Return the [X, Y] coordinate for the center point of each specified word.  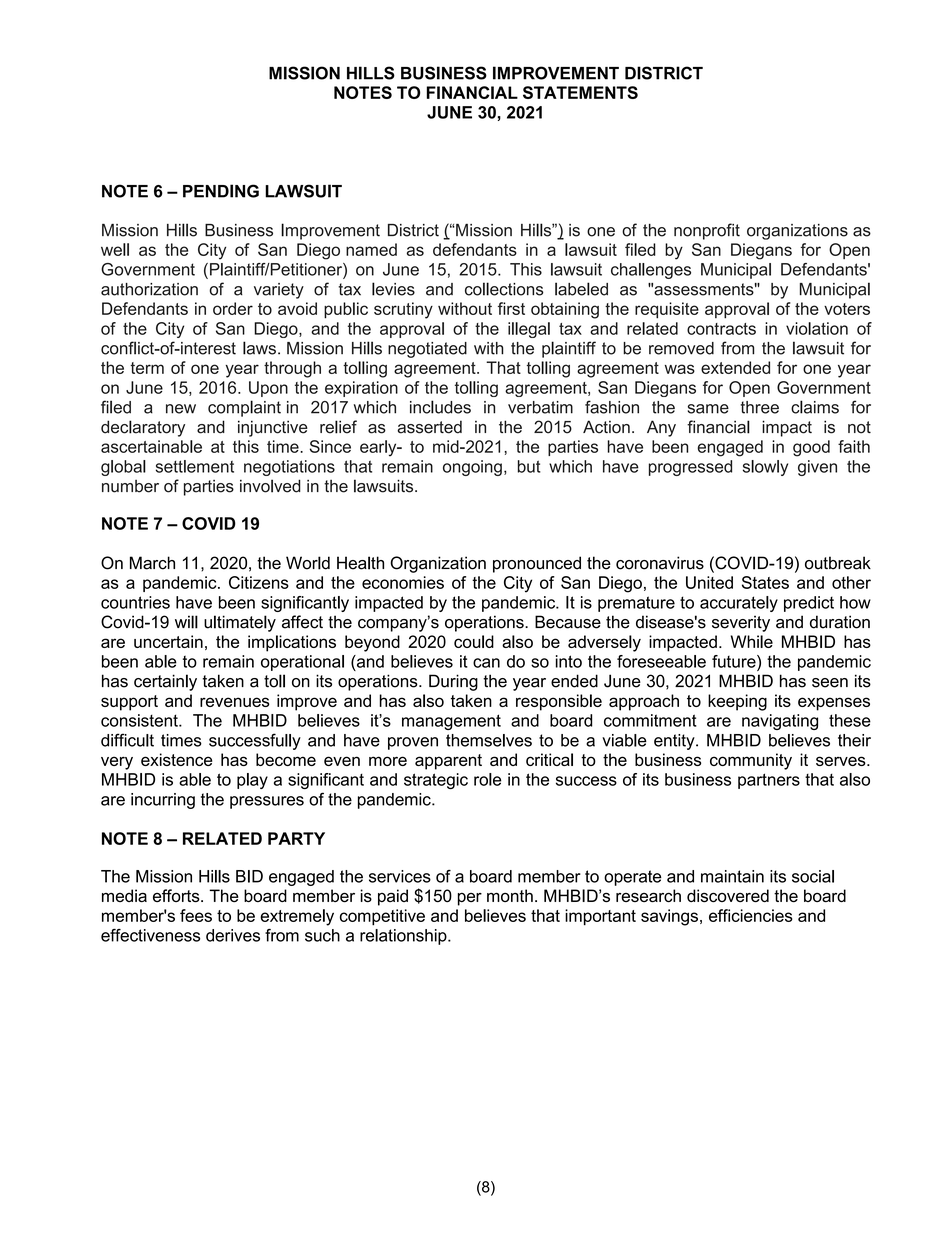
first [511, 308]
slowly [765, 468]
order [233, 308]
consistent [140, 720]
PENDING [221, 191]
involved [270, 486]
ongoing [472, 468]
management [451, 722]
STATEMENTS [580, 92]
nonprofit [707, 231]
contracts [721, 329]
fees [196, 915]
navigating [780, 722]
